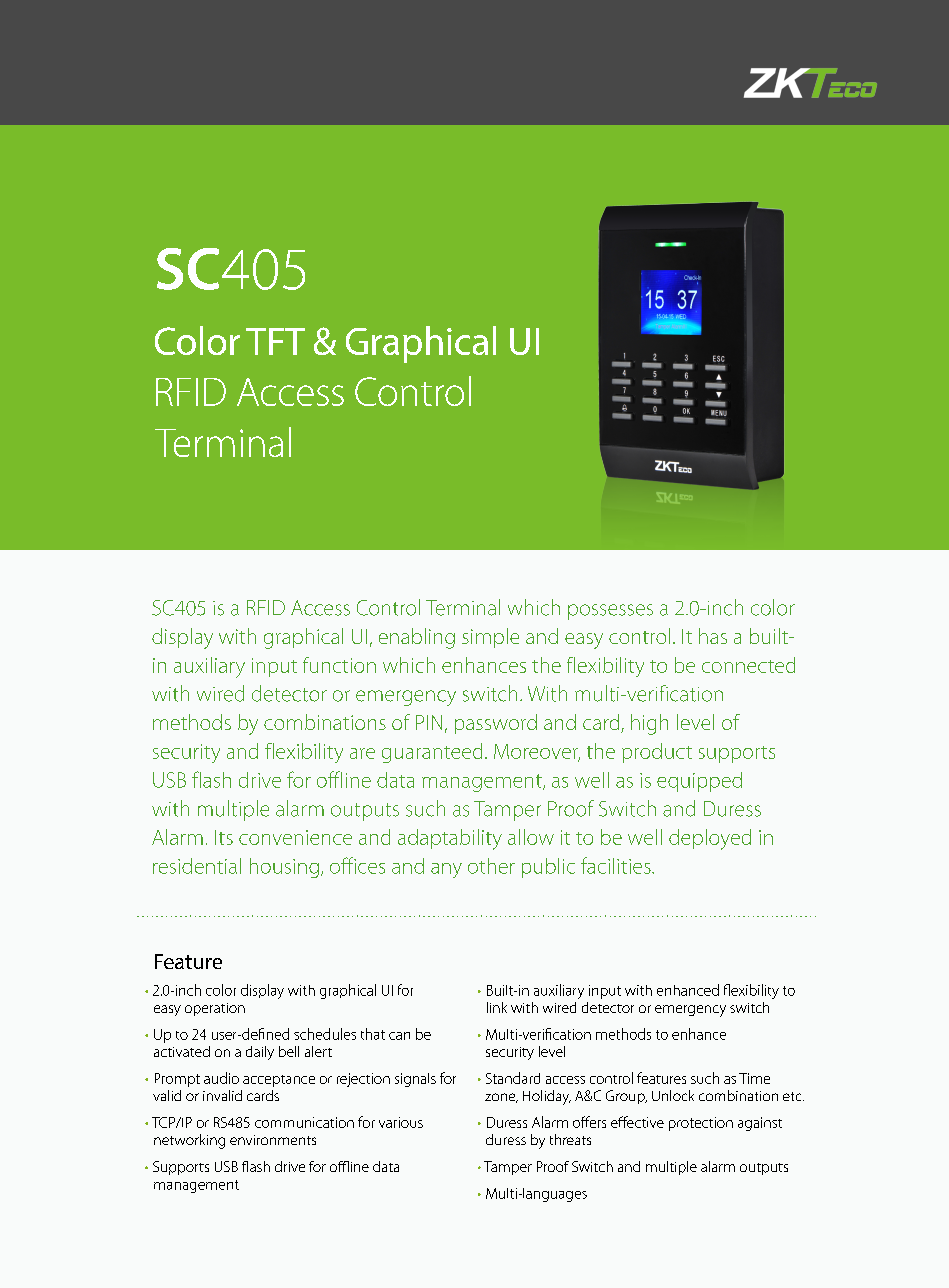 The image size is (949, 1288). I want to click on function, so click(339, 665).
